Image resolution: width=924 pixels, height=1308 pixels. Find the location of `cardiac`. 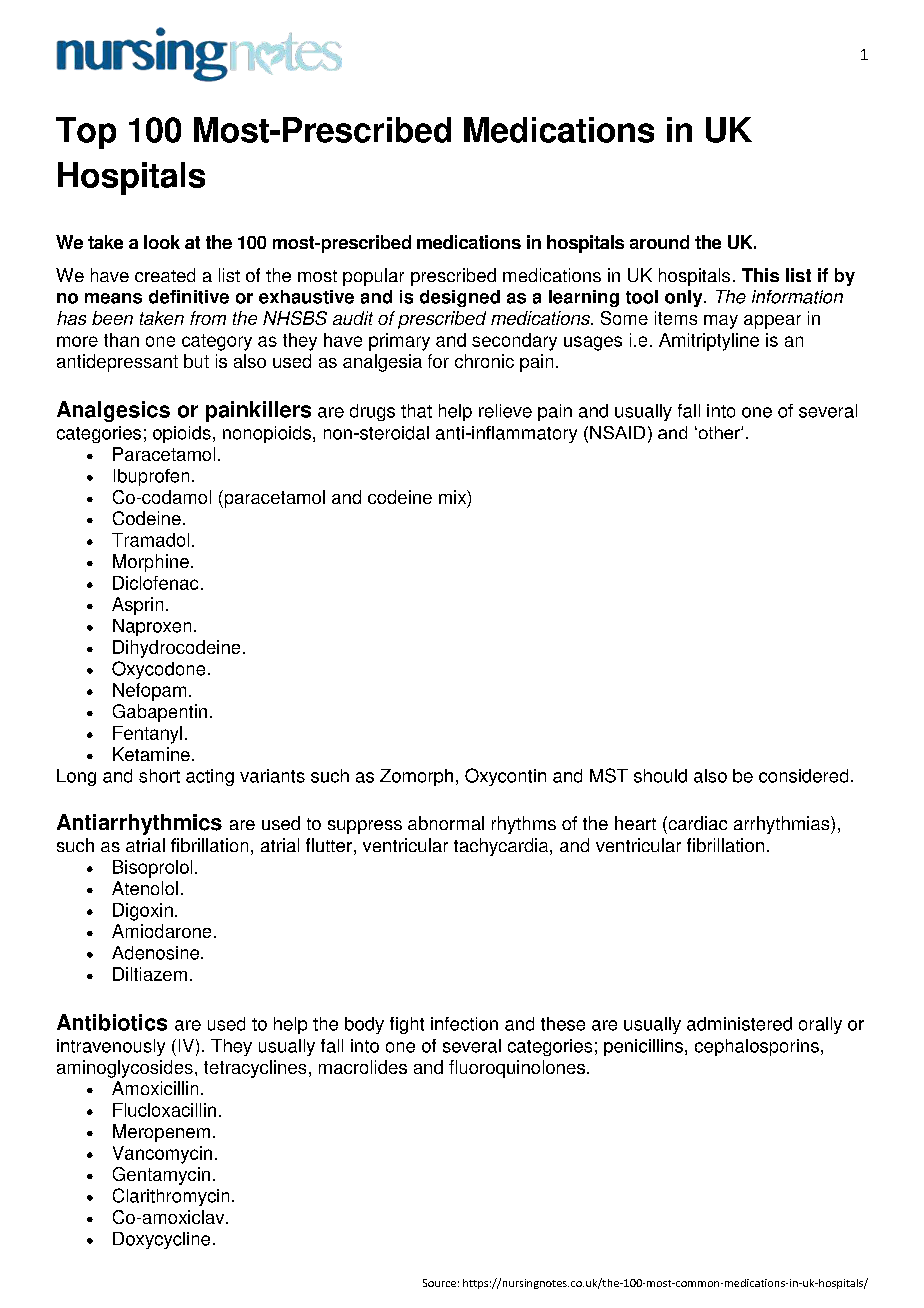

cardiac is located at coordinates (696, 823).
